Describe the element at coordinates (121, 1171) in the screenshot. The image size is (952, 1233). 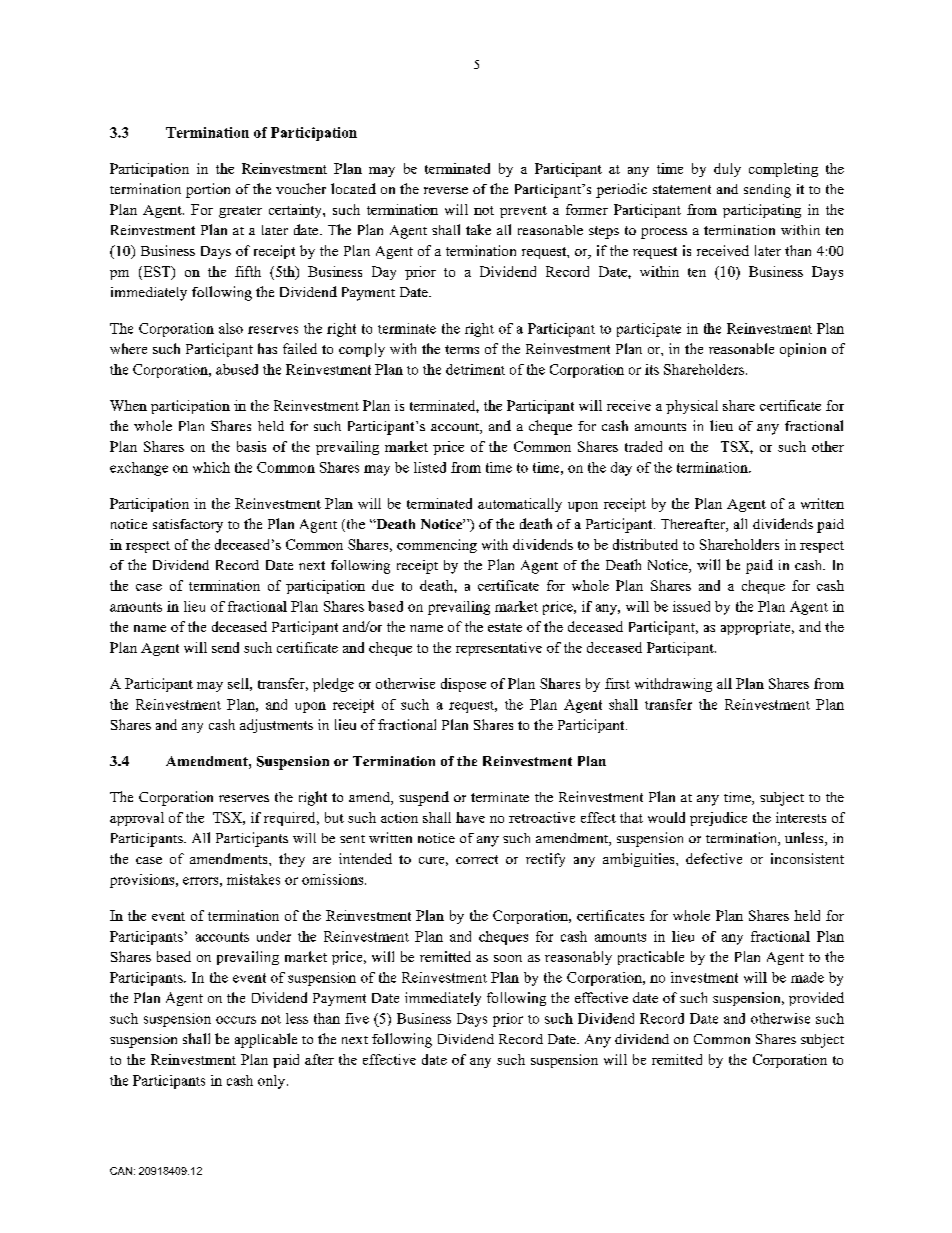
I see `CAN` at that location.
